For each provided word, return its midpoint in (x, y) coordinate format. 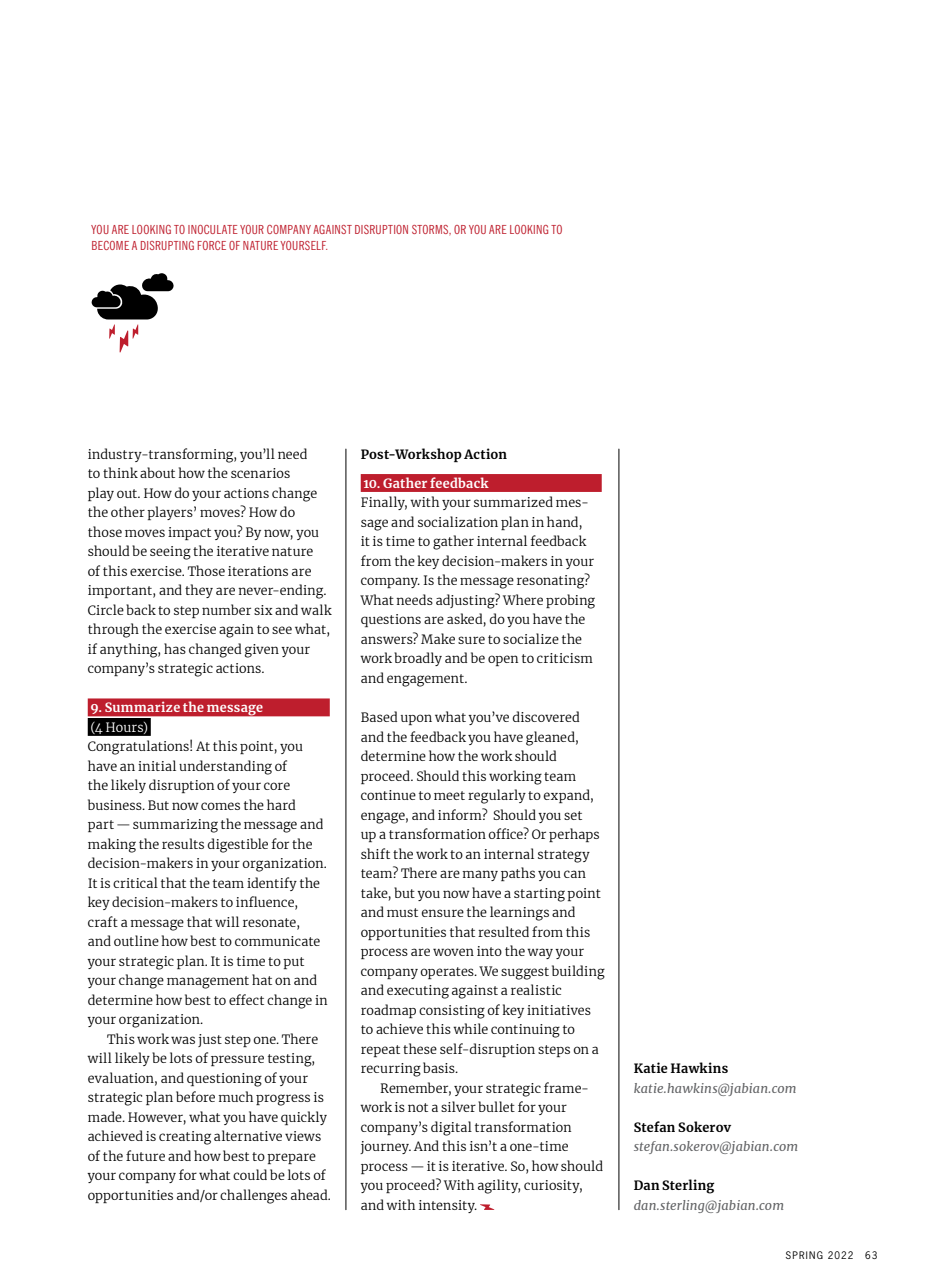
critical (135, 882)
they (199, 591)
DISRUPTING (167, 245)
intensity (448, 1206)
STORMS (431, 230)
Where (523, 599)
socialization (458, 521)
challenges (253, 1196)
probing (570, 601)
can (575, 874)
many (480, 875)
